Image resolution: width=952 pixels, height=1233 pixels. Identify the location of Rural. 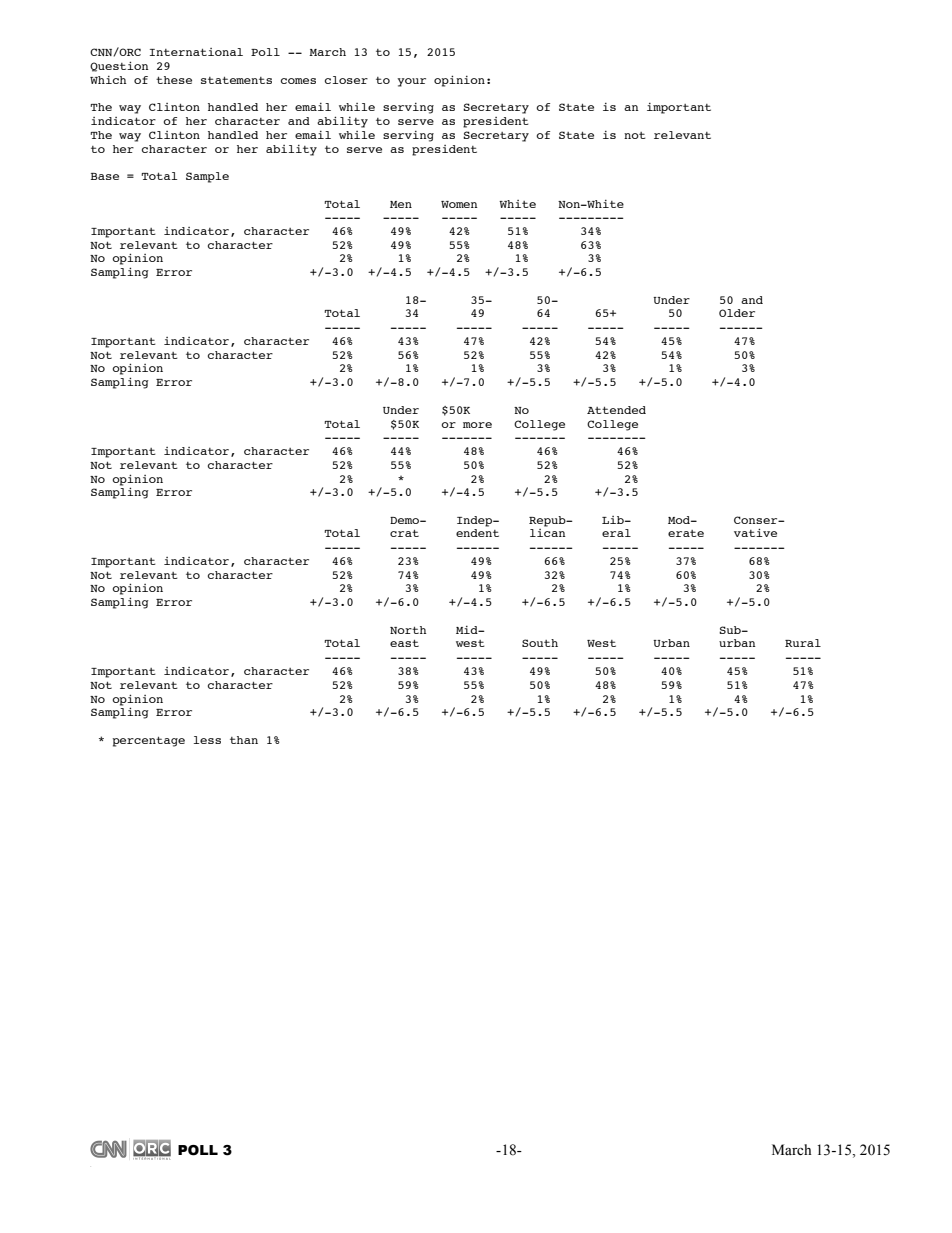
(803, 643).
